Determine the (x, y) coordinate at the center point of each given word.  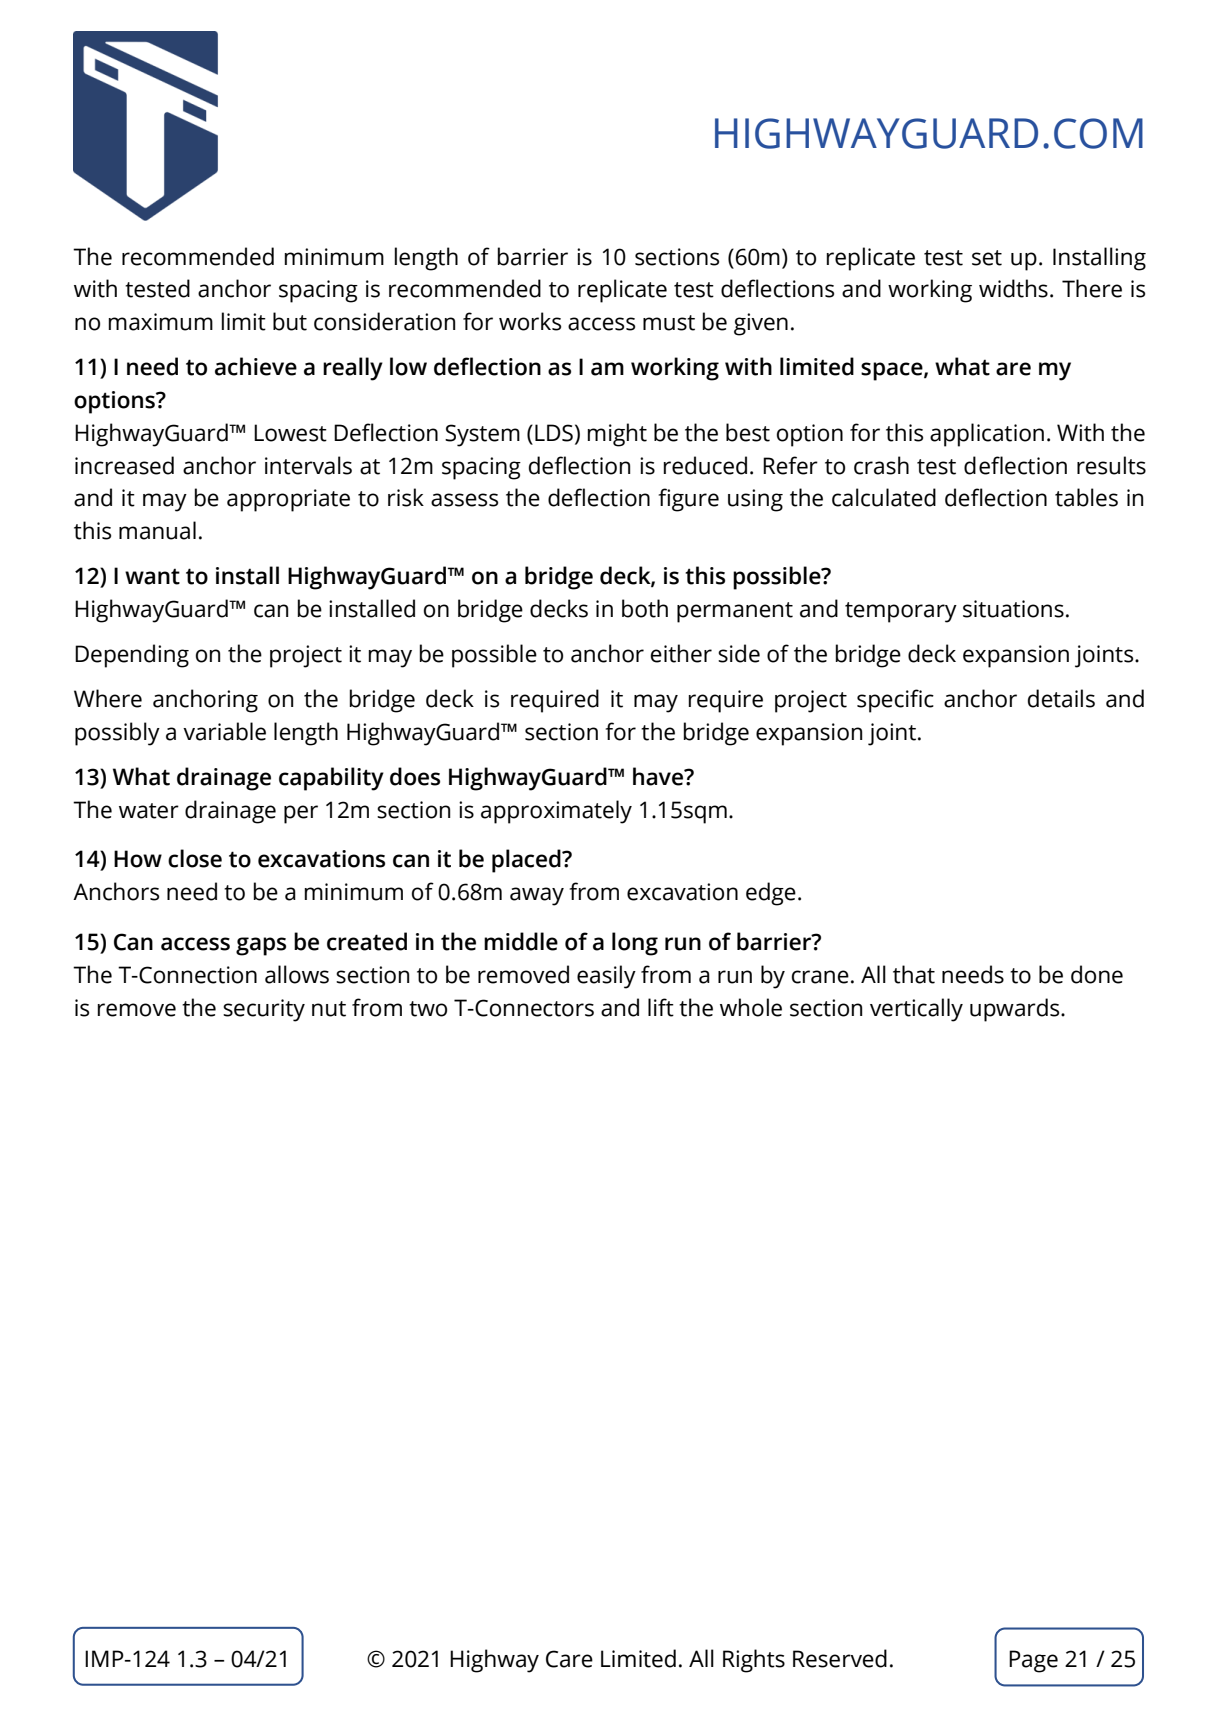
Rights (754, 1661)
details (1061, 698)
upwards (1016, 1010)
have (659, 776)
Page (1033, 1661)
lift (661, 1007)
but (290, 321)
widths (1013, 288)
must (669, 323)
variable (224, 731)
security (264, 1010)
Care (569, 1659)
